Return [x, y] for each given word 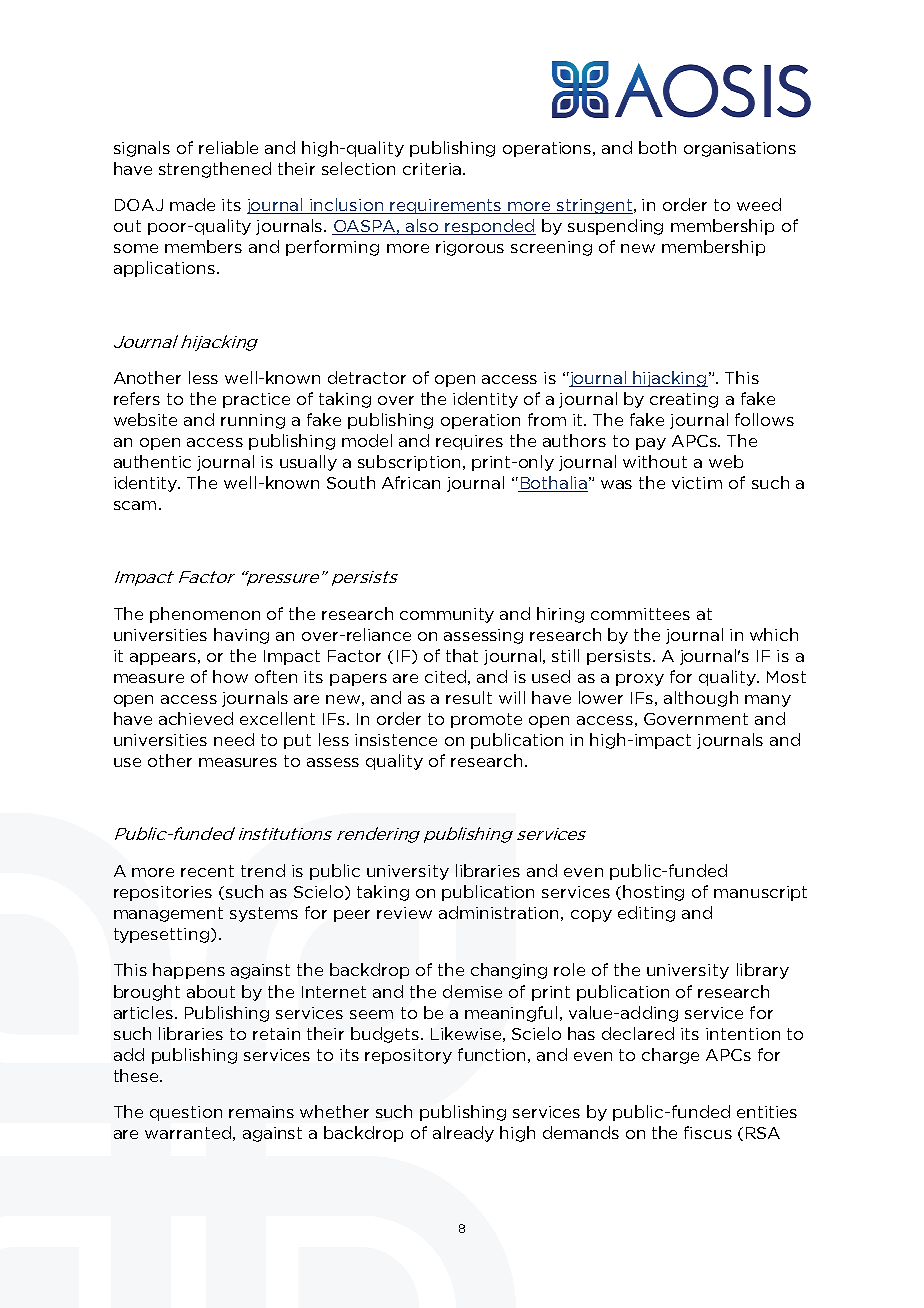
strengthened [215, 170]
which [774, 634]
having [241, 636]
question [186, 1113]
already [463, 1134]
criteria [432, 169]
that [462, 655]
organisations [740, 149]
